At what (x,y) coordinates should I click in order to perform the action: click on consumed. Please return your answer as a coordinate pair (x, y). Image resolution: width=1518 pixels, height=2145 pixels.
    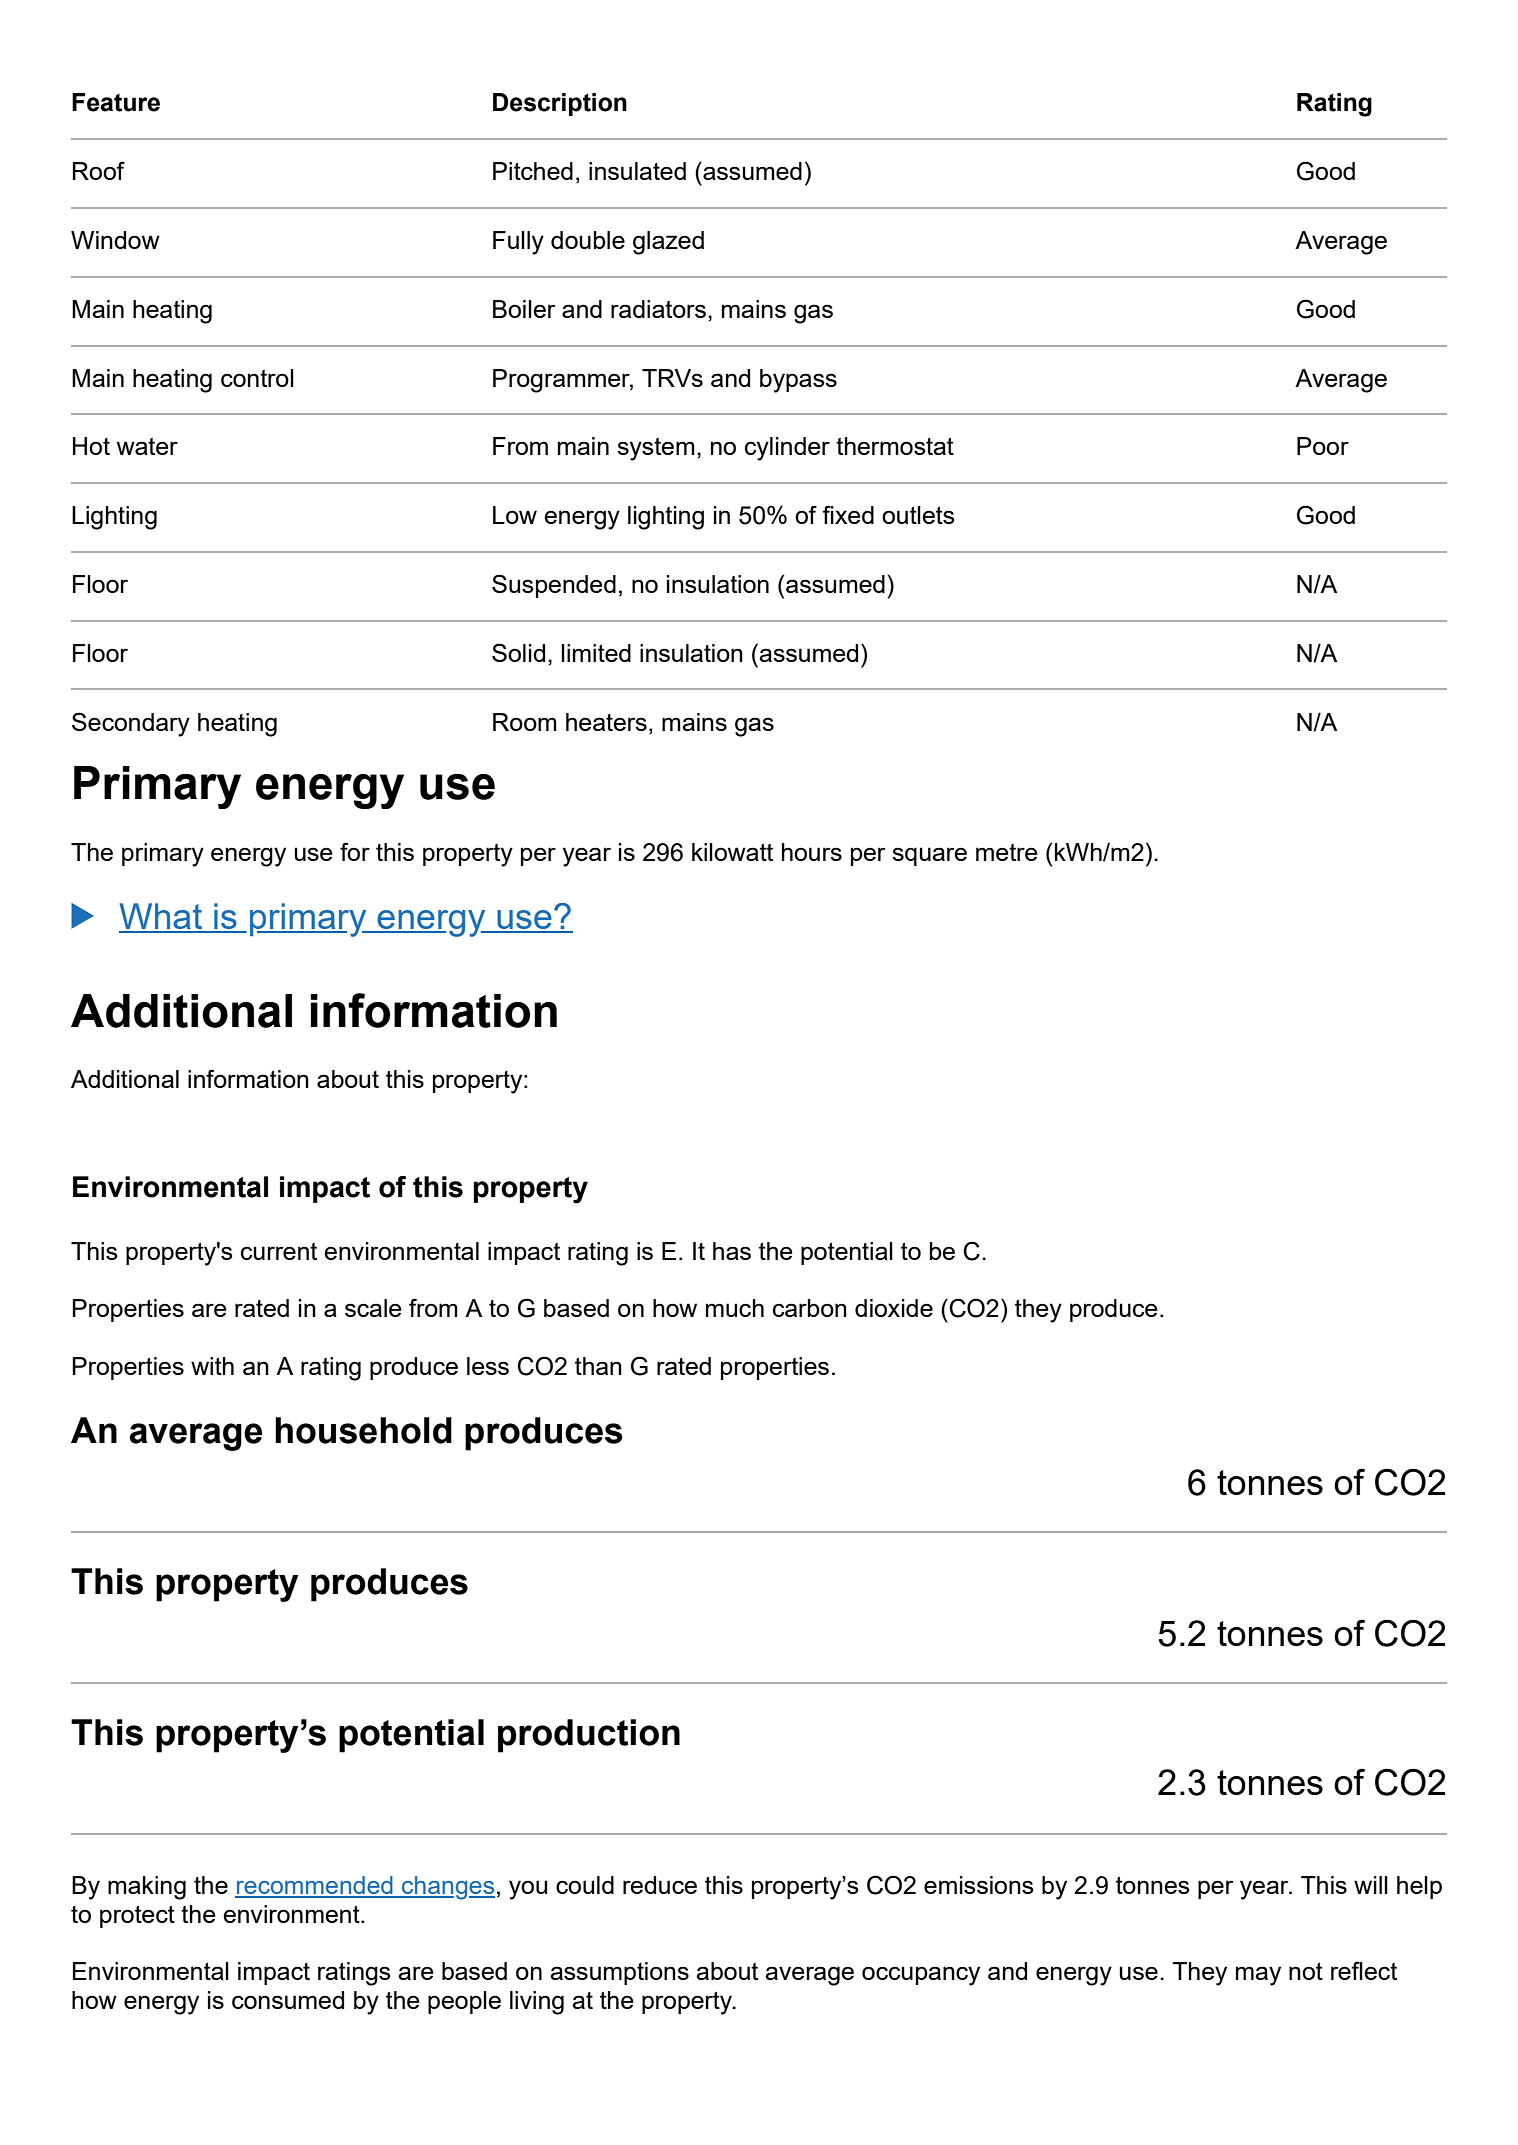
    Looking at the image, I should click on (288, 2000).
